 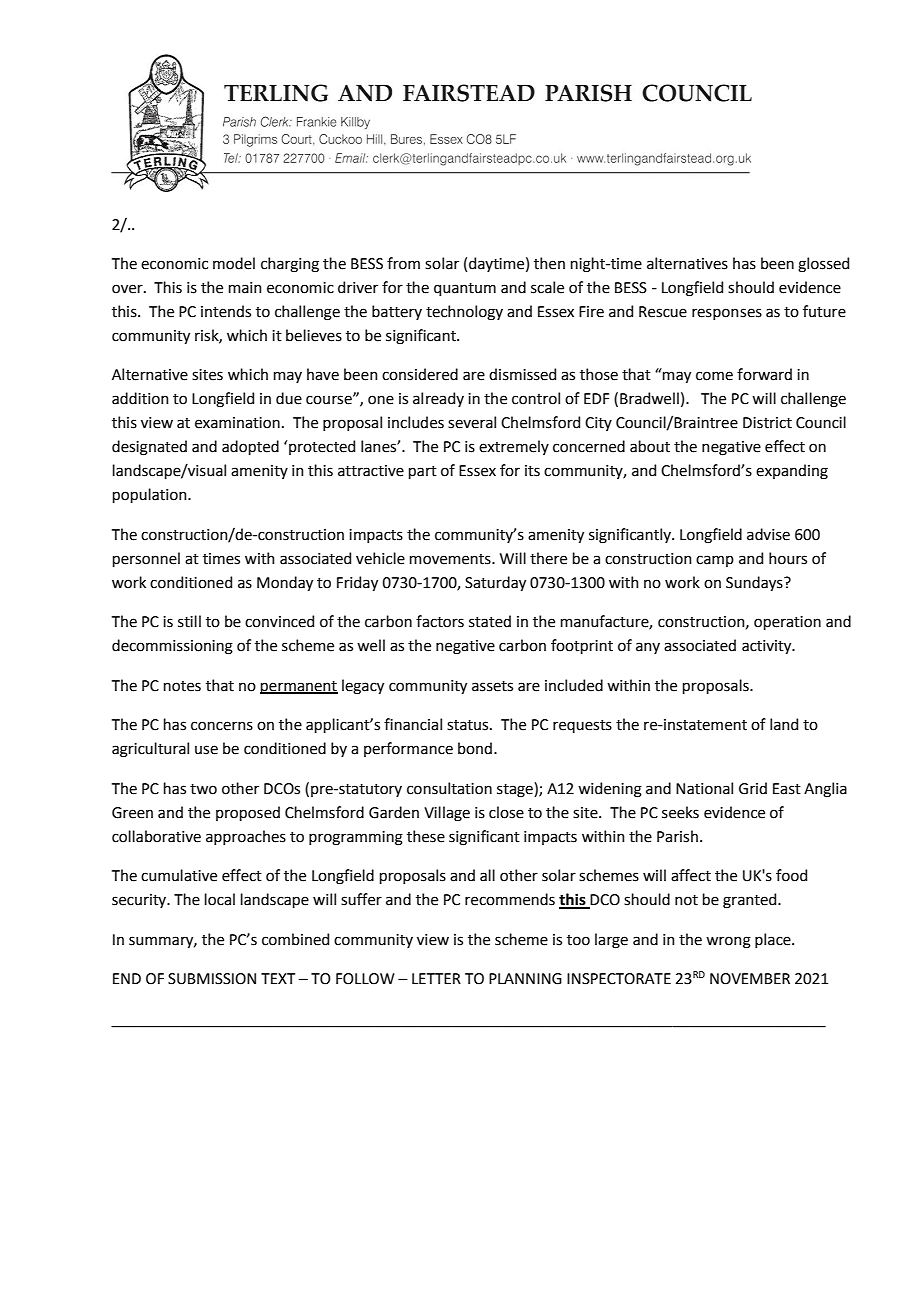 What do you see at coordinates (212, 979) in the screenshot?
I see `SUBMISSION` at bounding box center [212, 979].
